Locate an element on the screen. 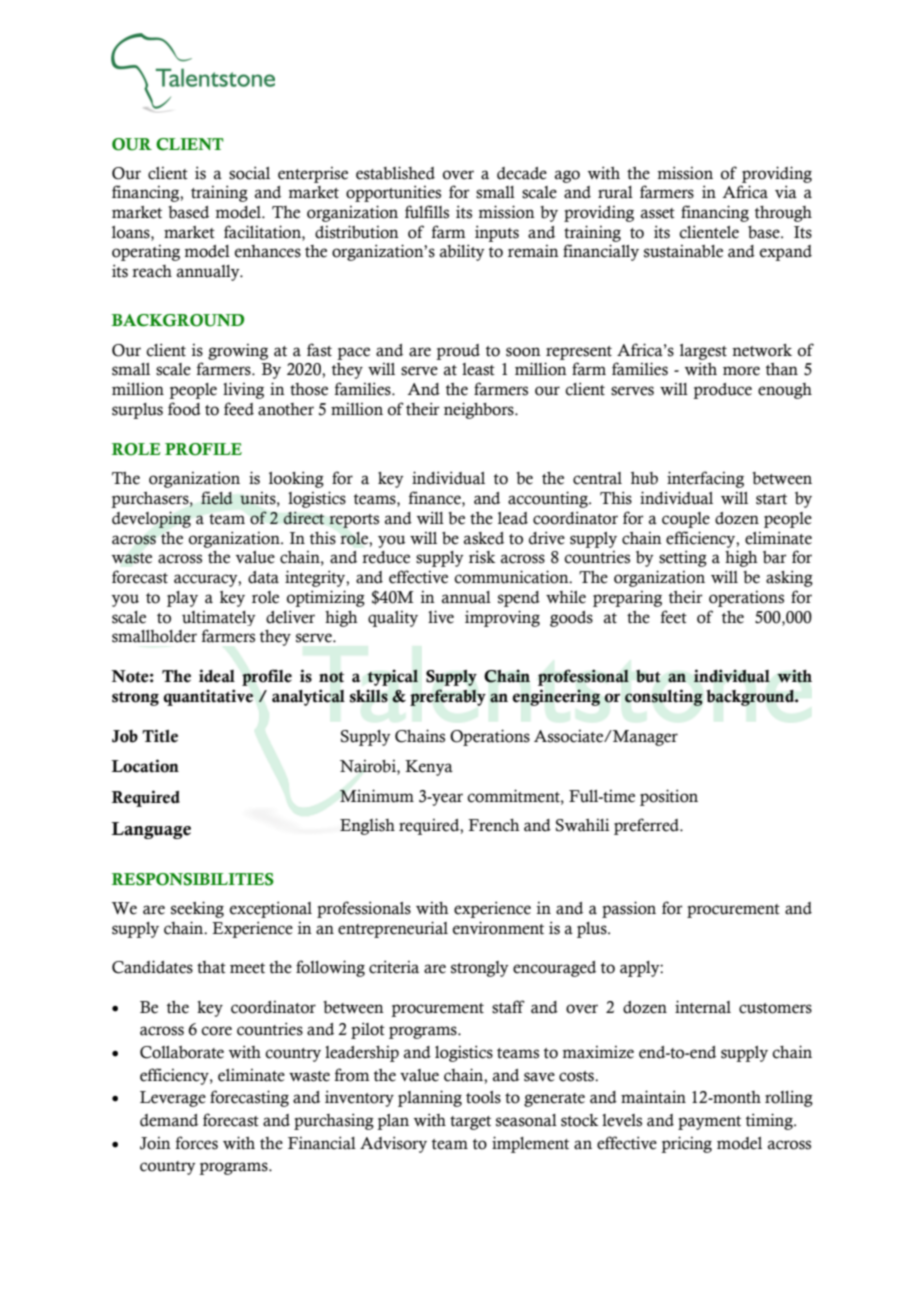 This screenshot has height=1308, width=924. environment is located at coordinates (498, 928).
